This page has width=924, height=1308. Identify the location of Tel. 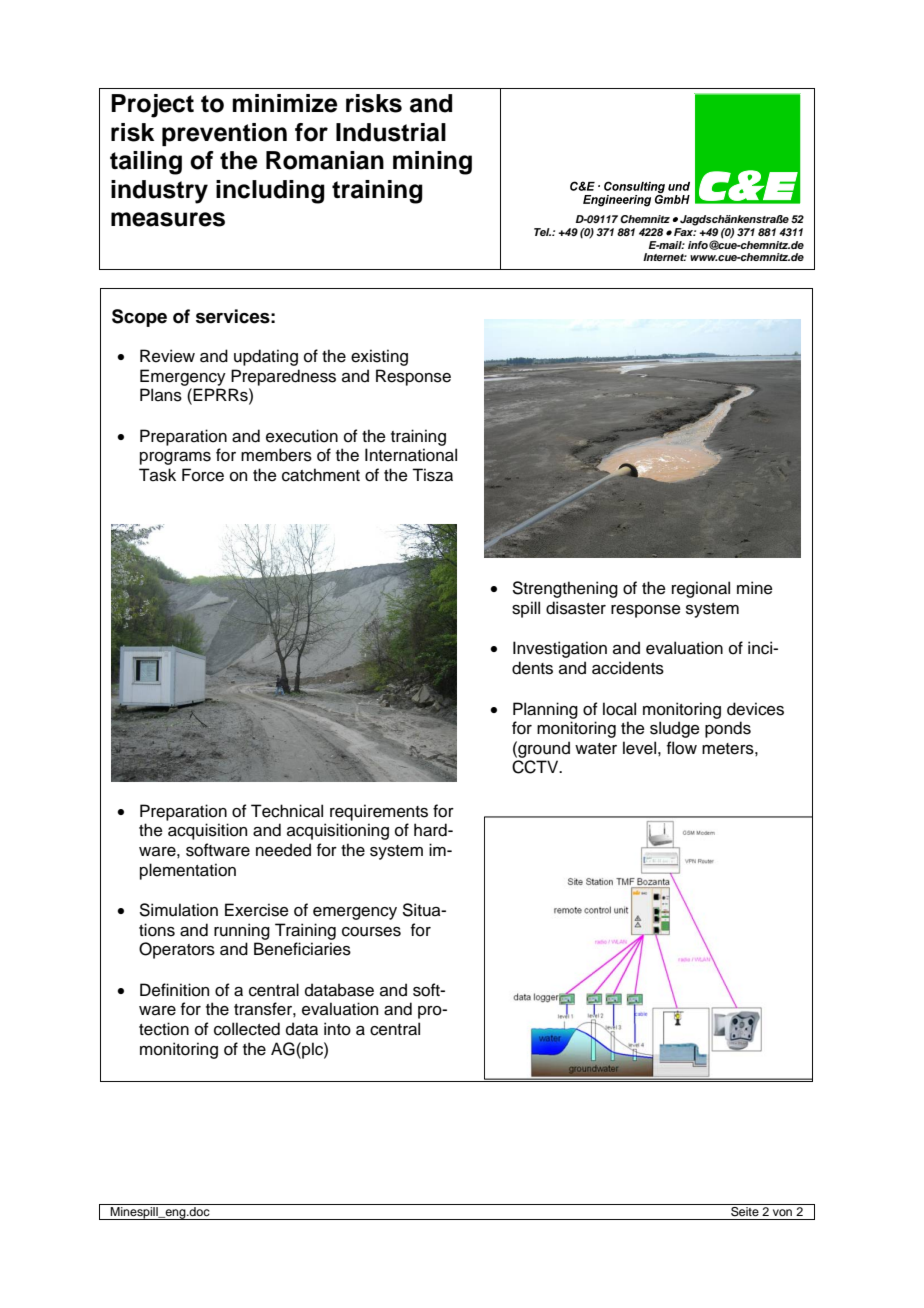
(542, 232).
